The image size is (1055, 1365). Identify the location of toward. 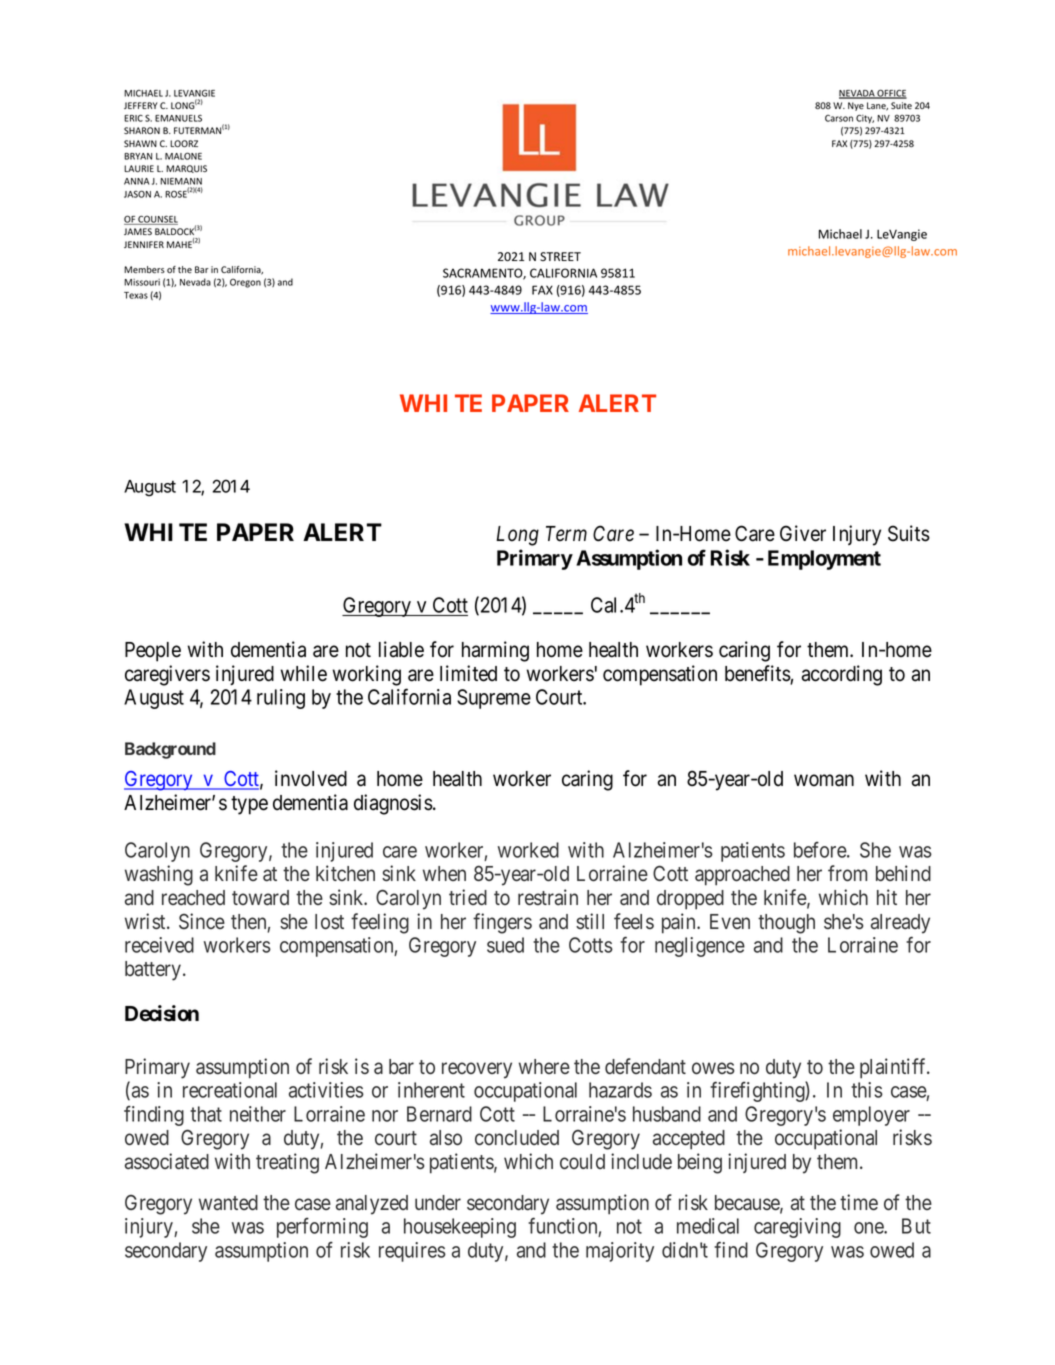
(260, 898).
